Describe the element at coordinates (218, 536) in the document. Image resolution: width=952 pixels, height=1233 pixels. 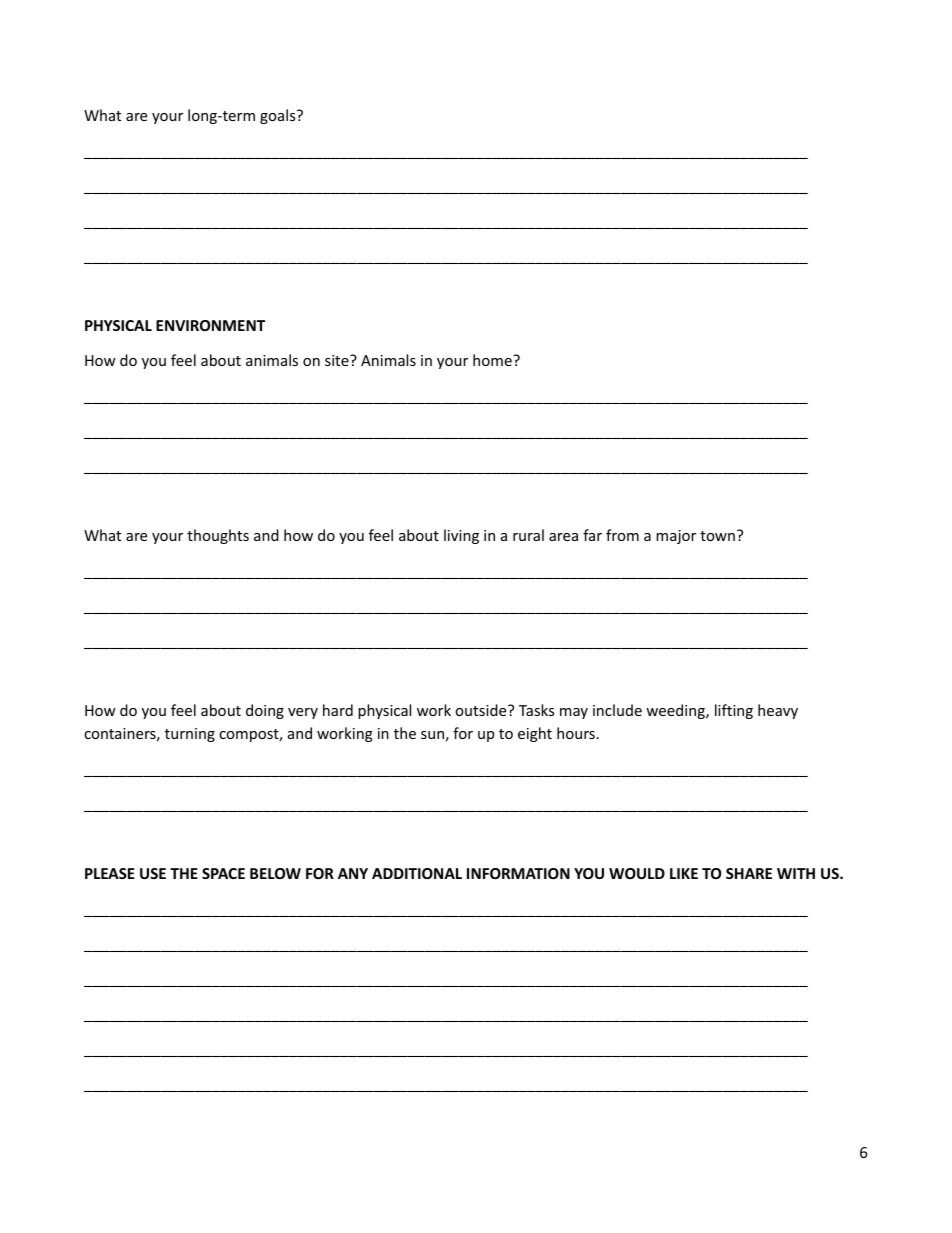
I see `thoughts` at that location.
